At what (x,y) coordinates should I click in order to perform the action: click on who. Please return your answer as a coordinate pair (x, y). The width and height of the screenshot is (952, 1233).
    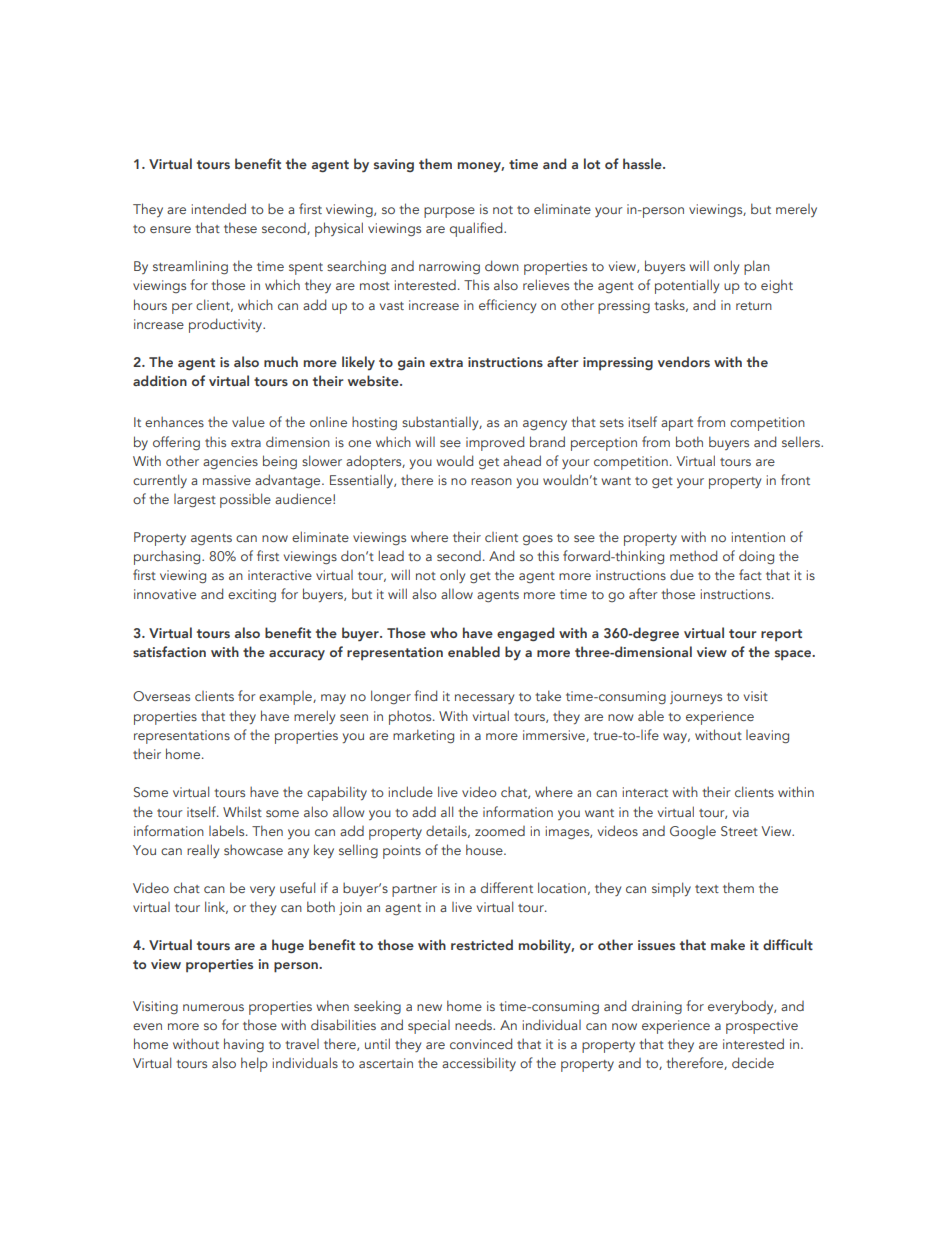
    Looking at the image, I should click on (443, 632).
